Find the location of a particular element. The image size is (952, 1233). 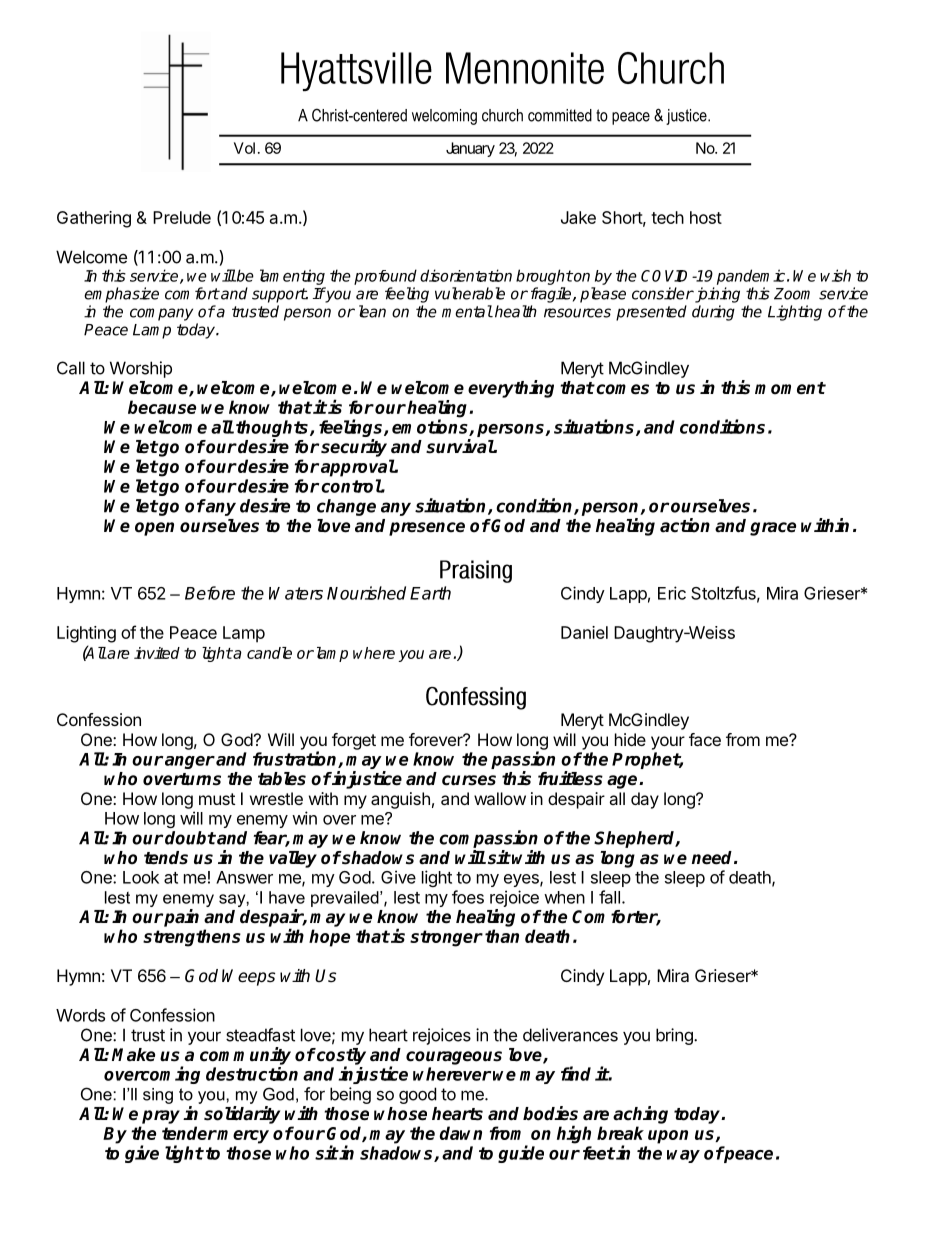

way is located at coordinates (683, 1156).
